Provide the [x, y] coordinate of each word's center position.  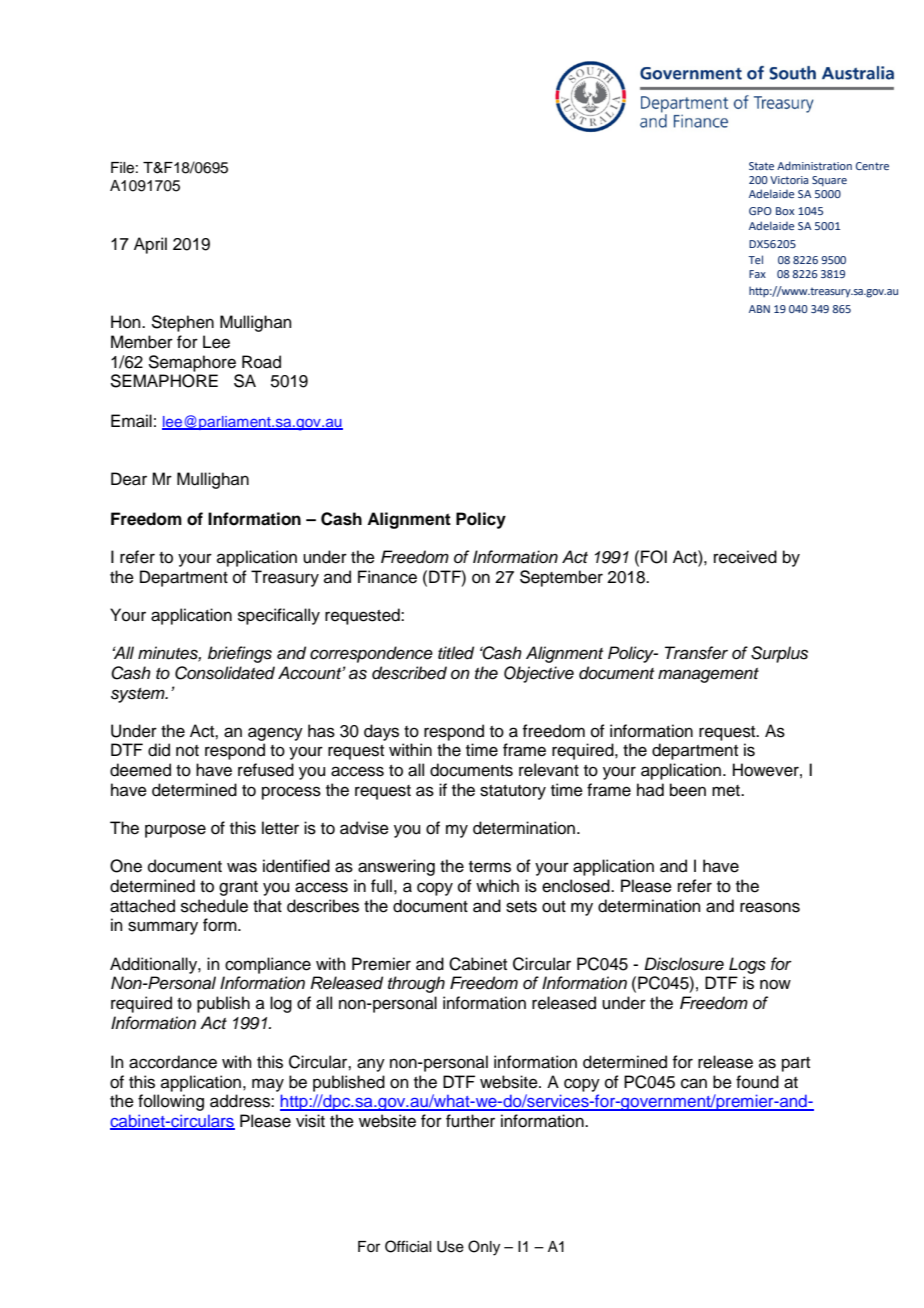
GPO [760, 211]
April [150, 245]
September [561, 578]
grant [238, 888]
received [745, 557]
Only [484, 1248]
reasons [770, 907]
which [497, 886]
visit [310, 1121]
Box [785, 211]
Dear [129, 479]
